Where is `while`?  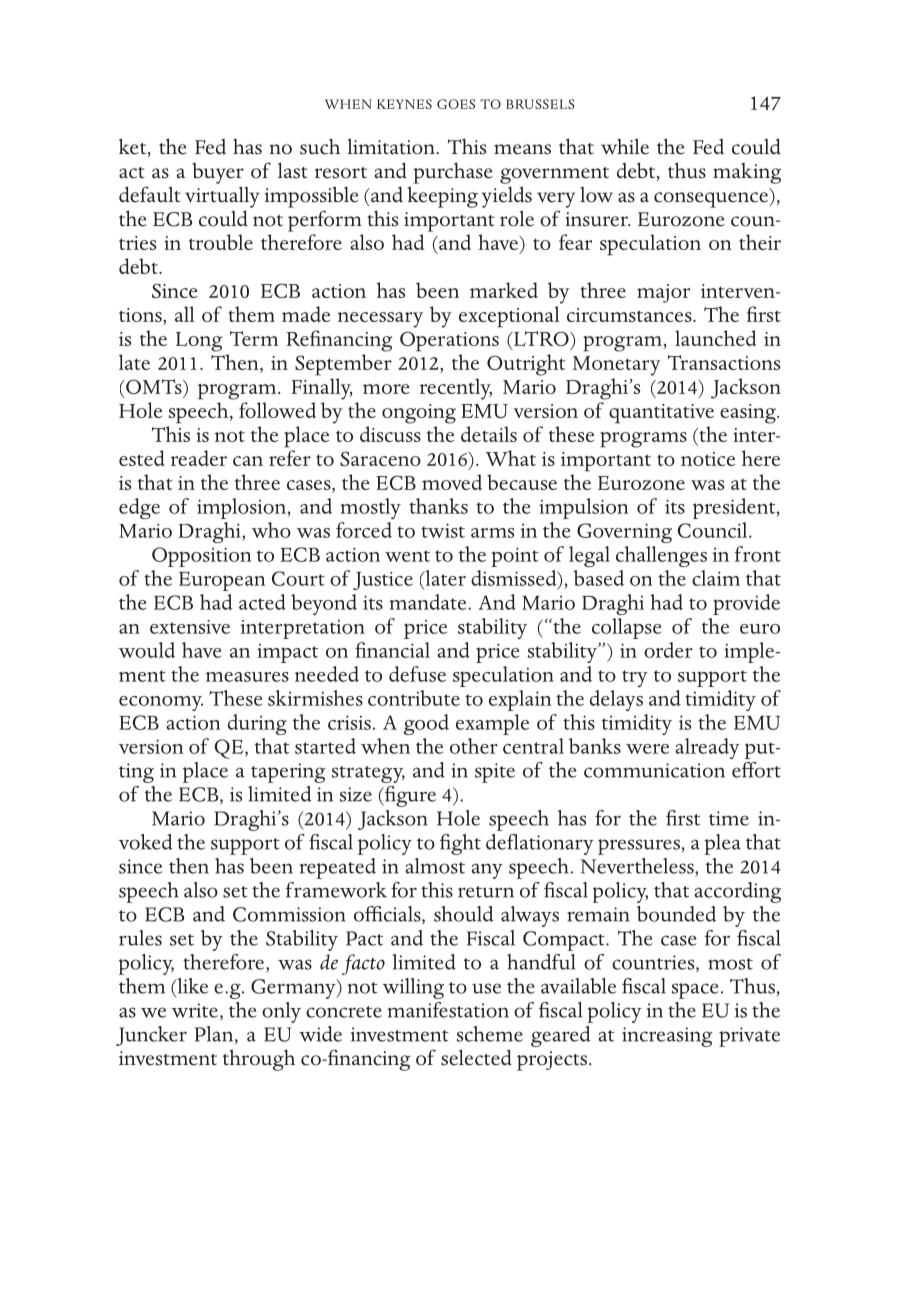
while is located at coordinates (625, 146).
